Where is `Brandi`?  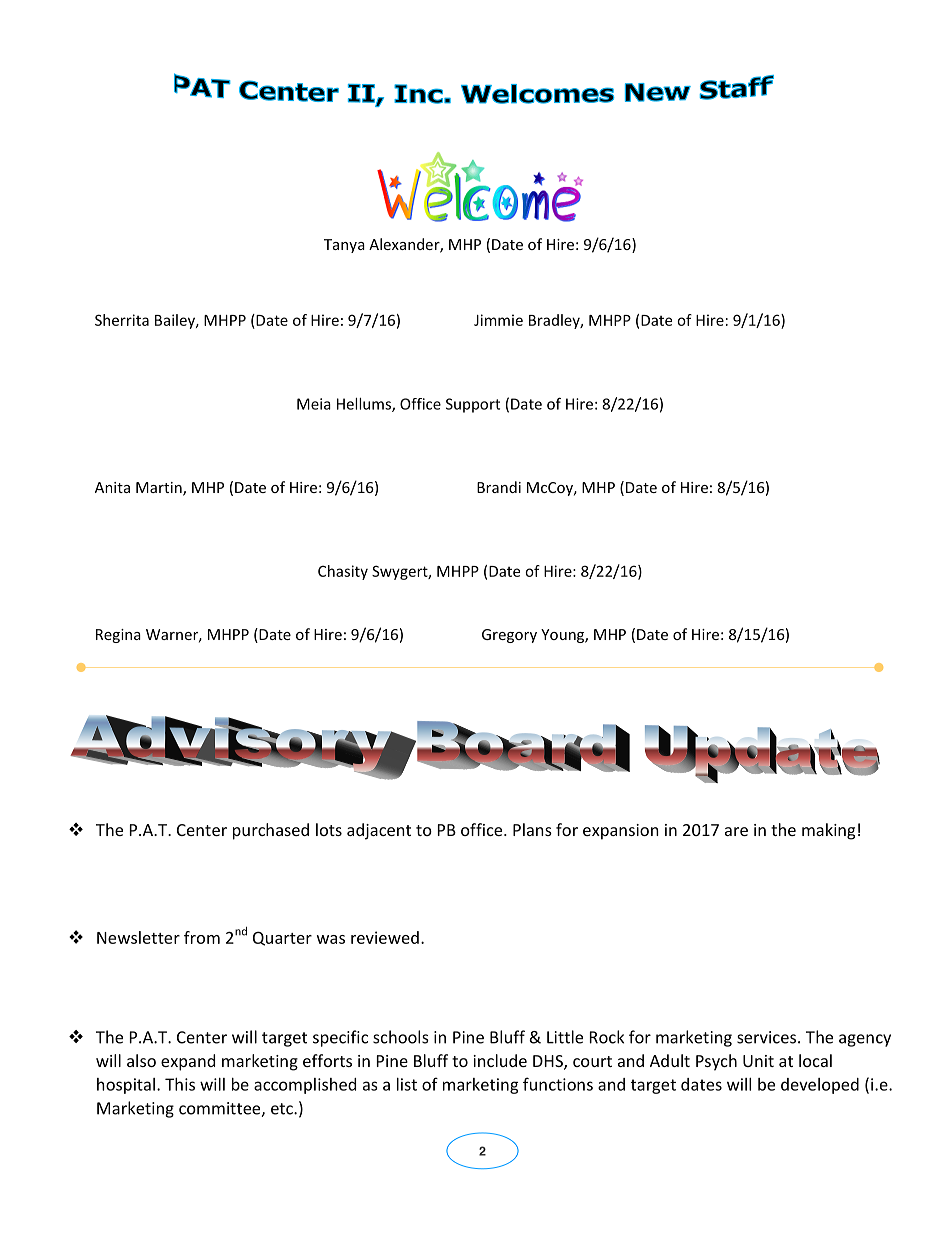 Brandi is located at coordinates (499, 487).
